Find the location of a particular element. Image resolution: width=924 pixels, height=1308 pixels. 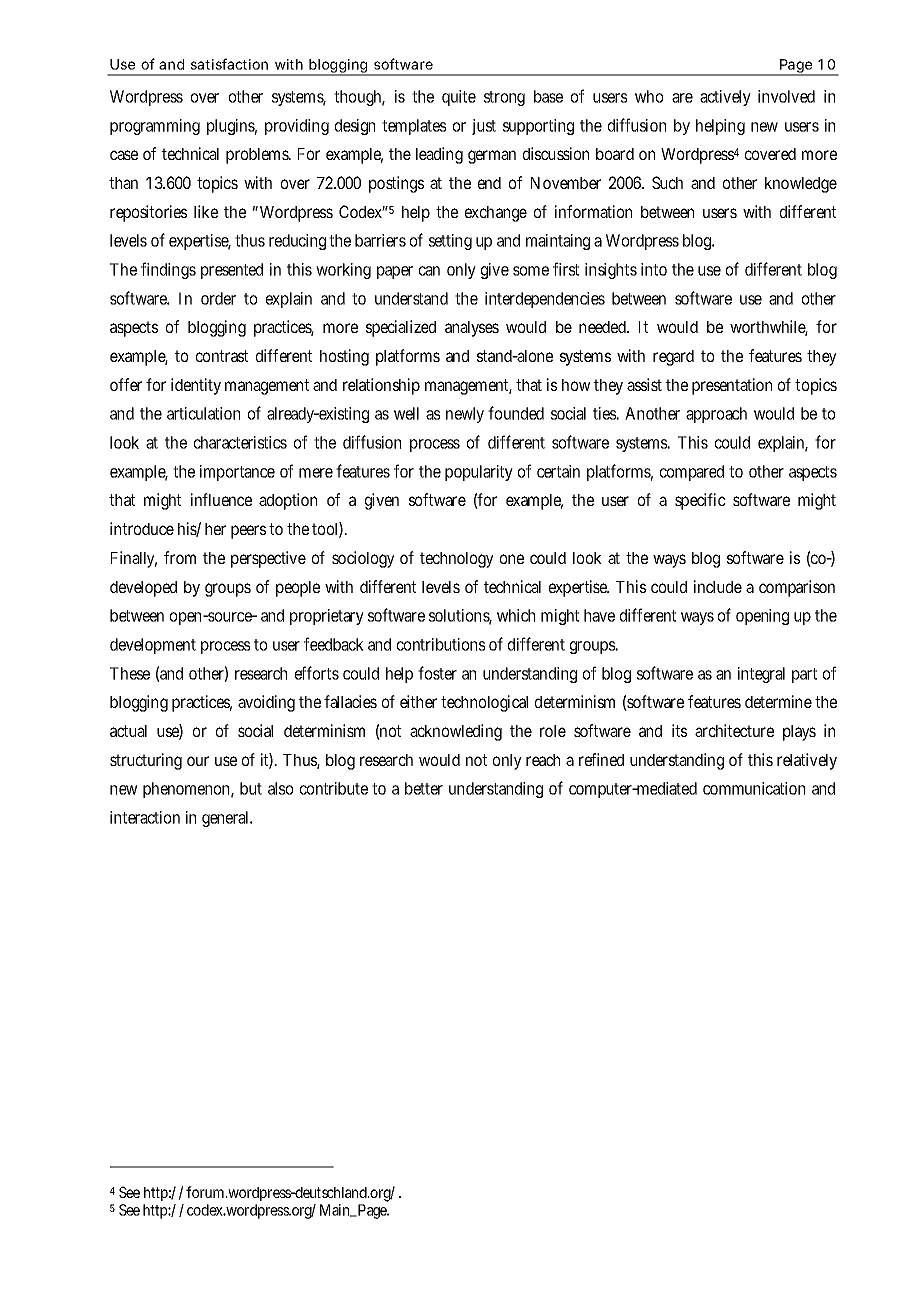

quite is located at coordinates (459, 98).
